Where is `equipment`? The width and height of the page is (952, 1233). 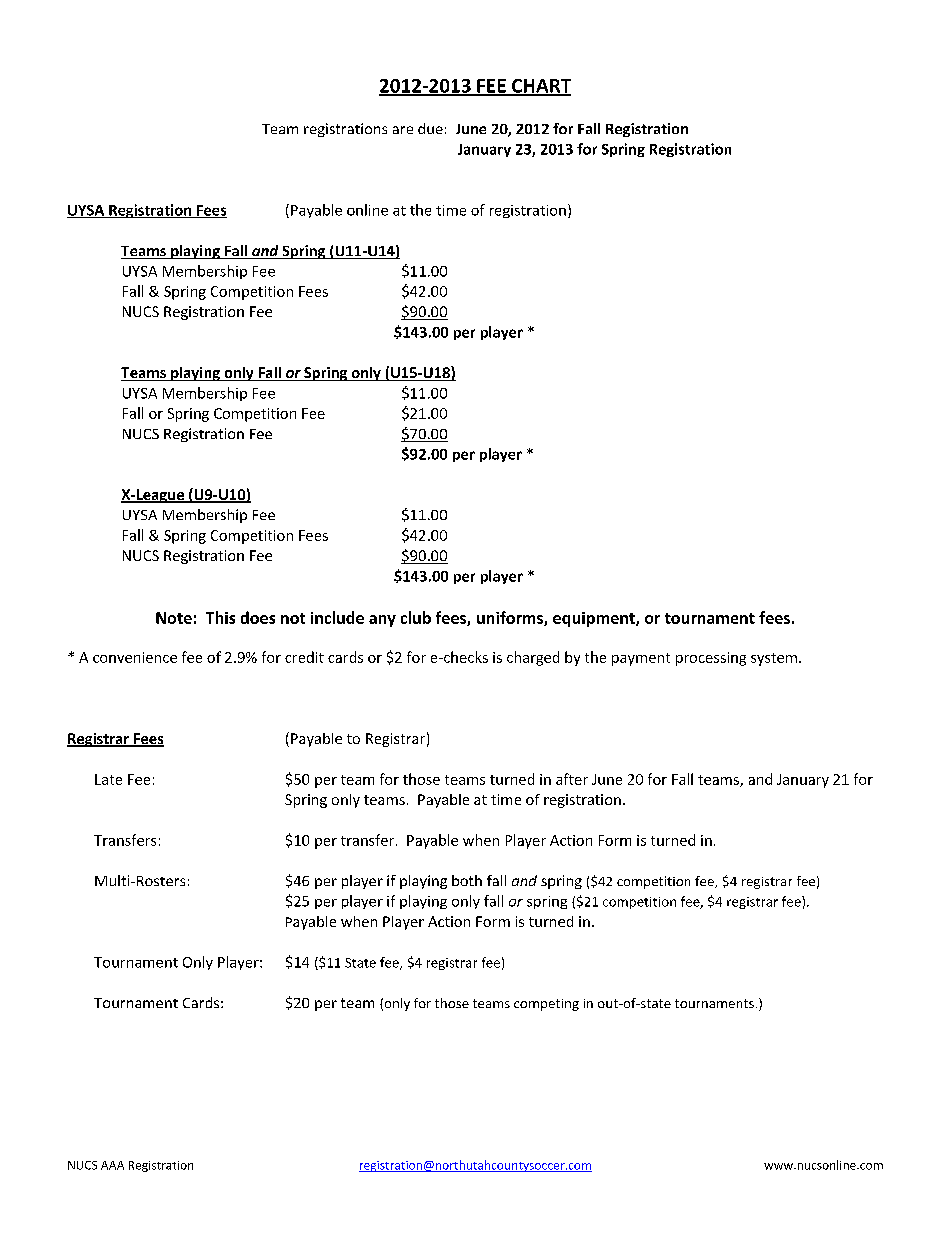
equipment is located at coordinates (595, 619).
